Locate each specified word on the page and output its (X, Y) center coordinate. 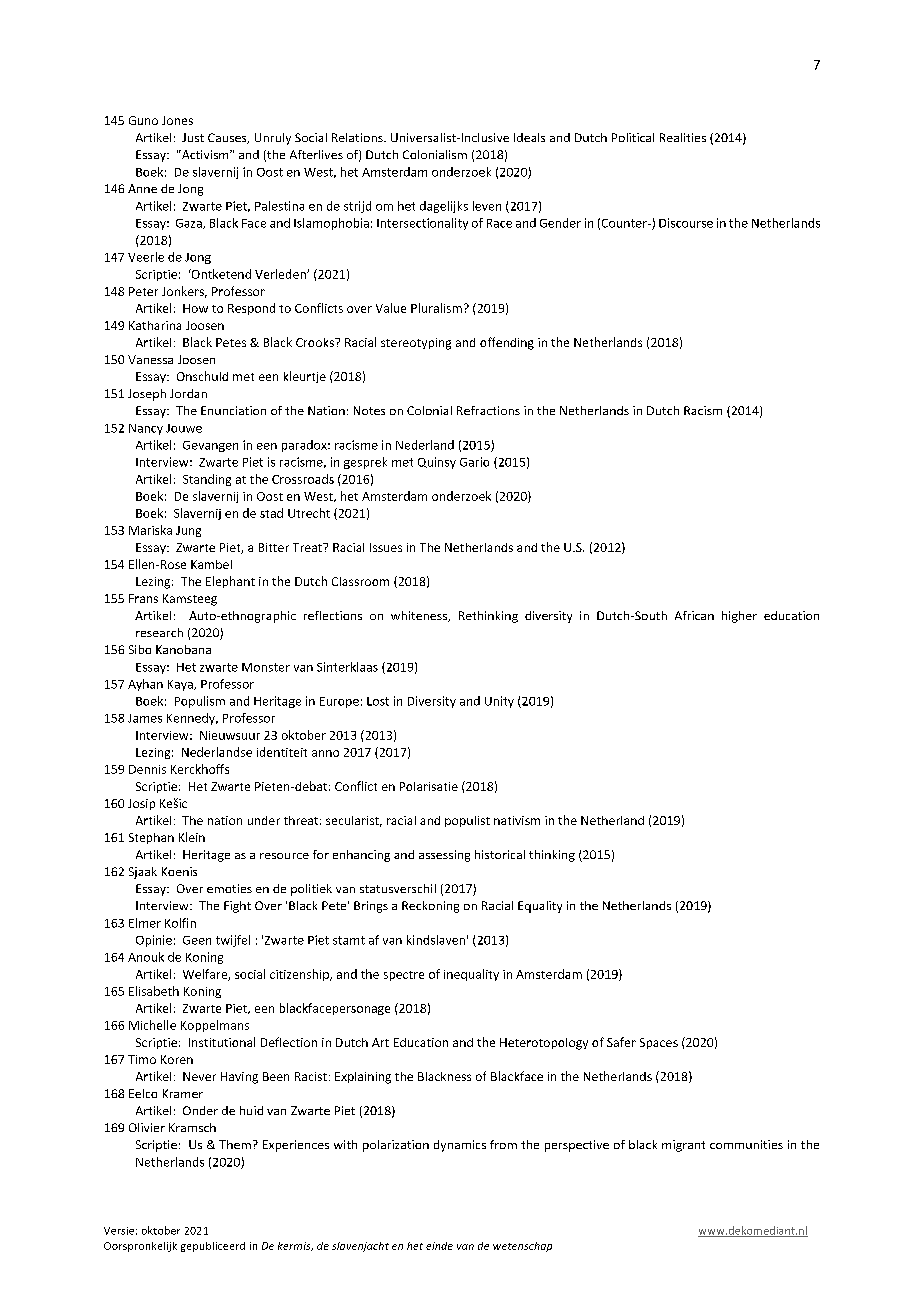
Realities (683, 137)
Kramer (183, 1093)
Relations (358, 137)
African (694, 615)
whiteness (420, 616)
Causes (228, 138)
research (159, 632)
